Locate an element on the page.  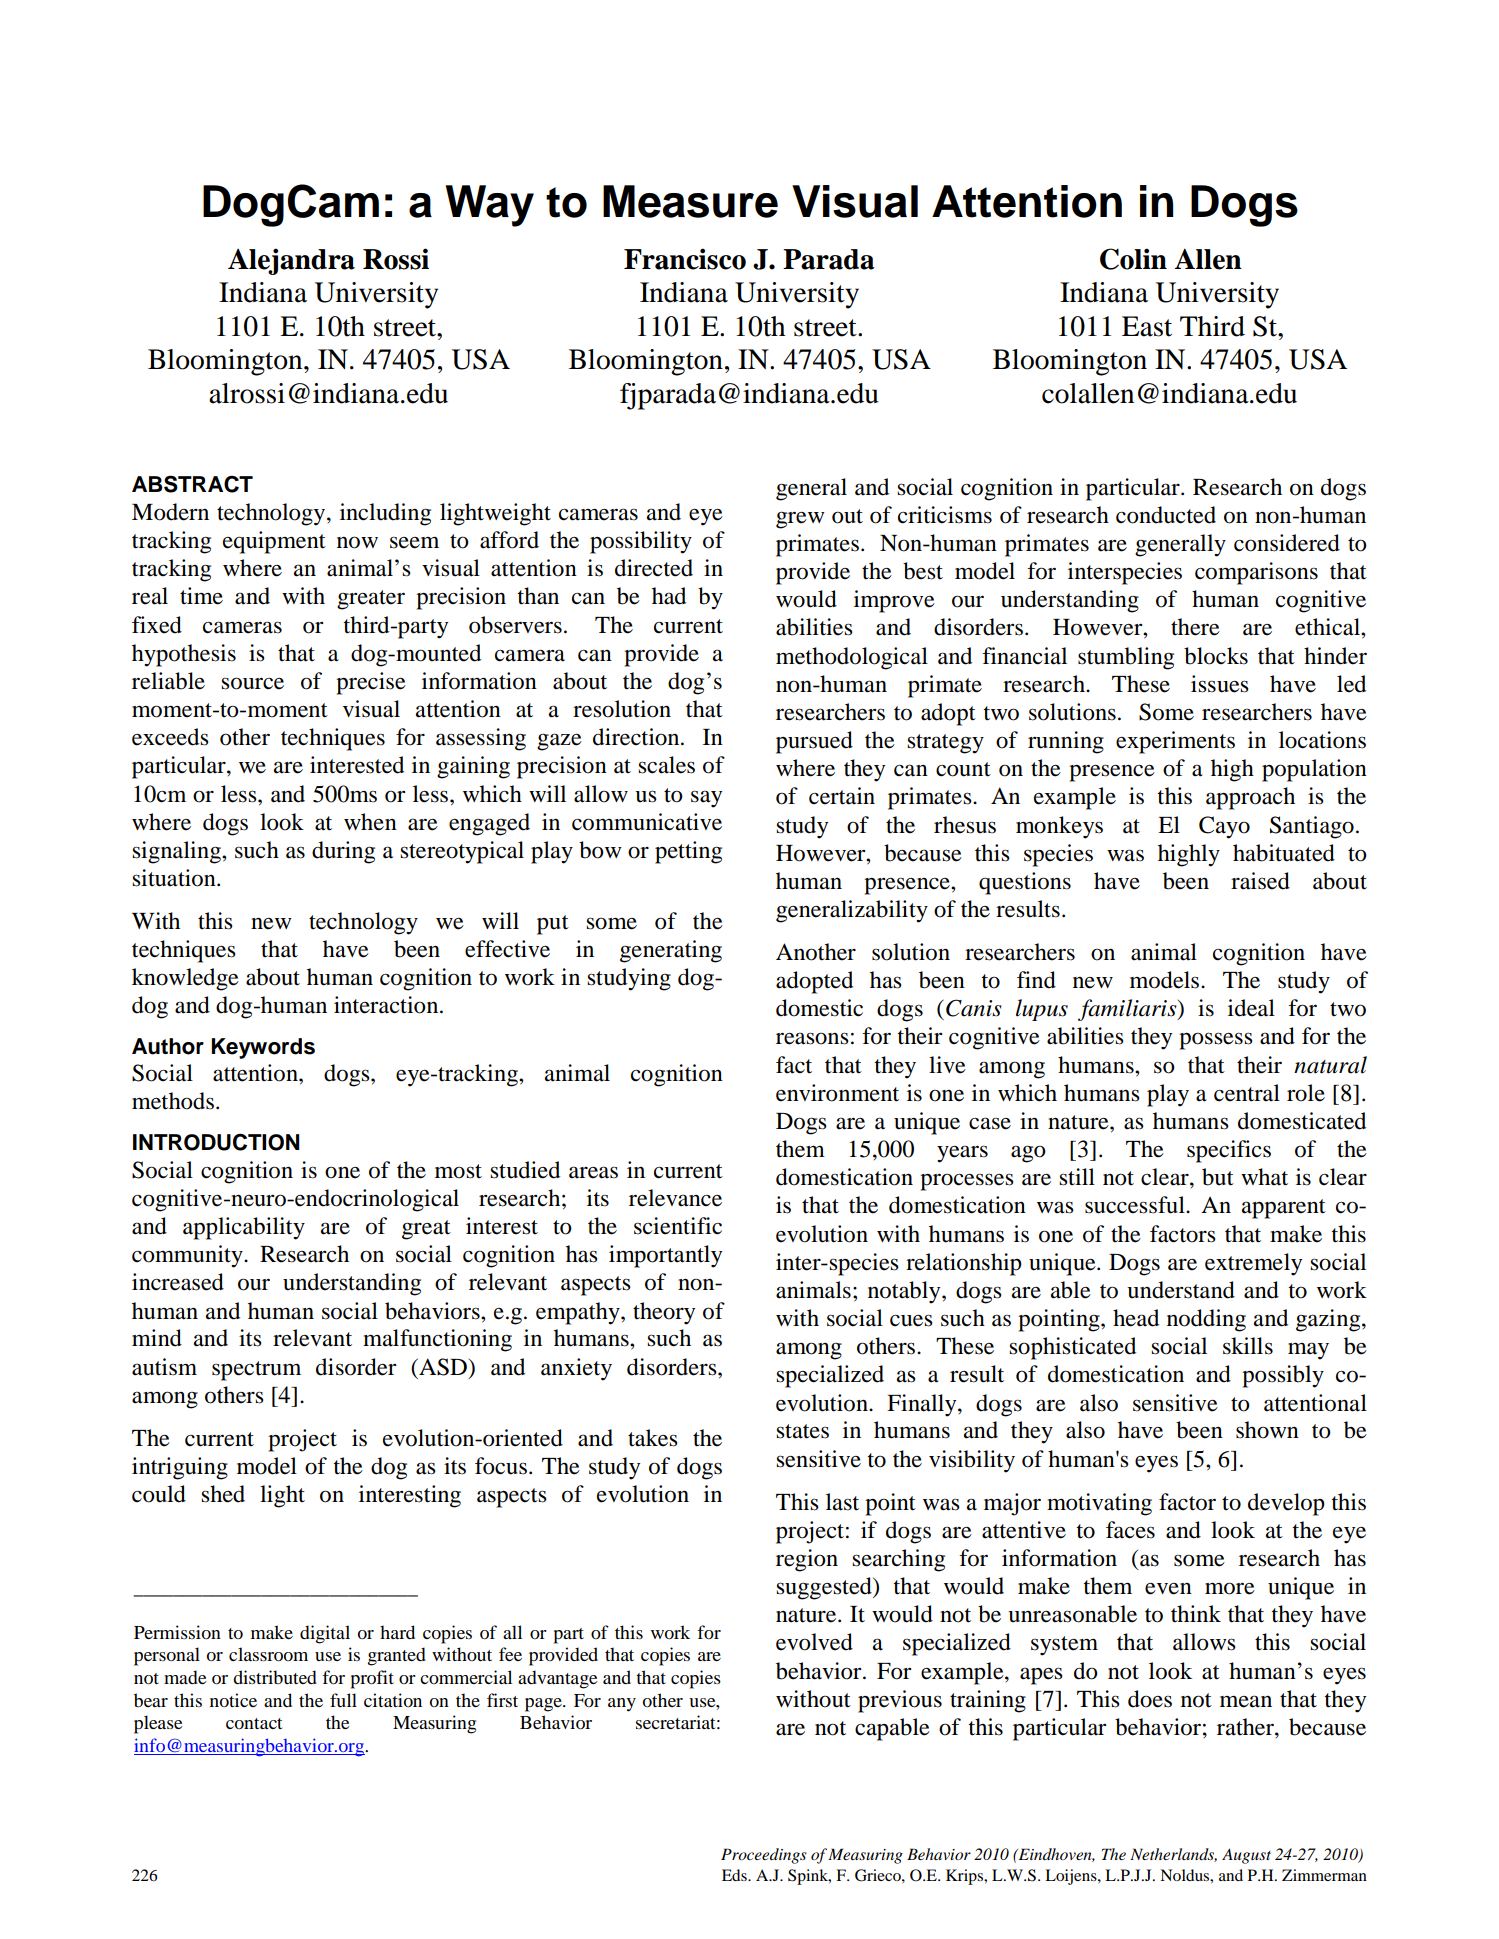
Proceedings is located at coordinates (764, 1856).
